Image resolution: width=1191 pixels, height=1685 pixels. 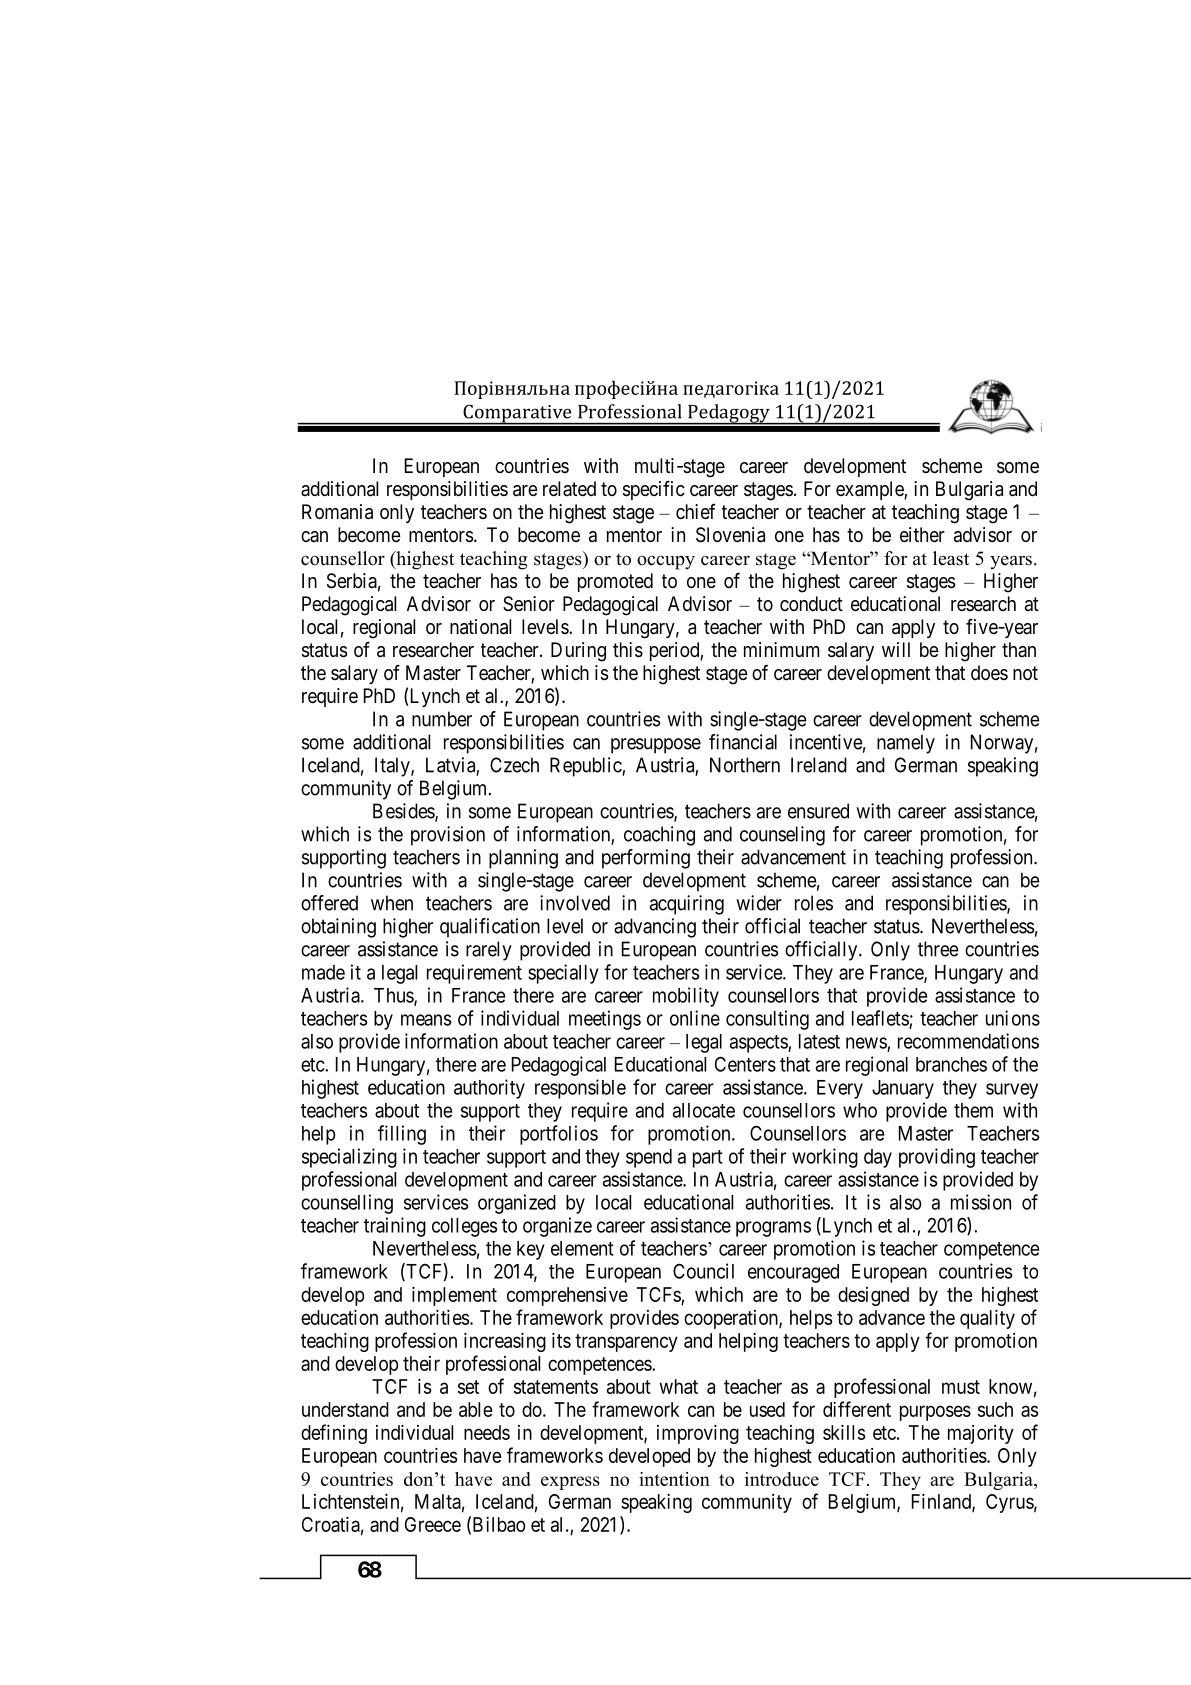 What do you see at coordinates (654, 490) in the image?
I see `specific` at bounding box center [654, 490].
